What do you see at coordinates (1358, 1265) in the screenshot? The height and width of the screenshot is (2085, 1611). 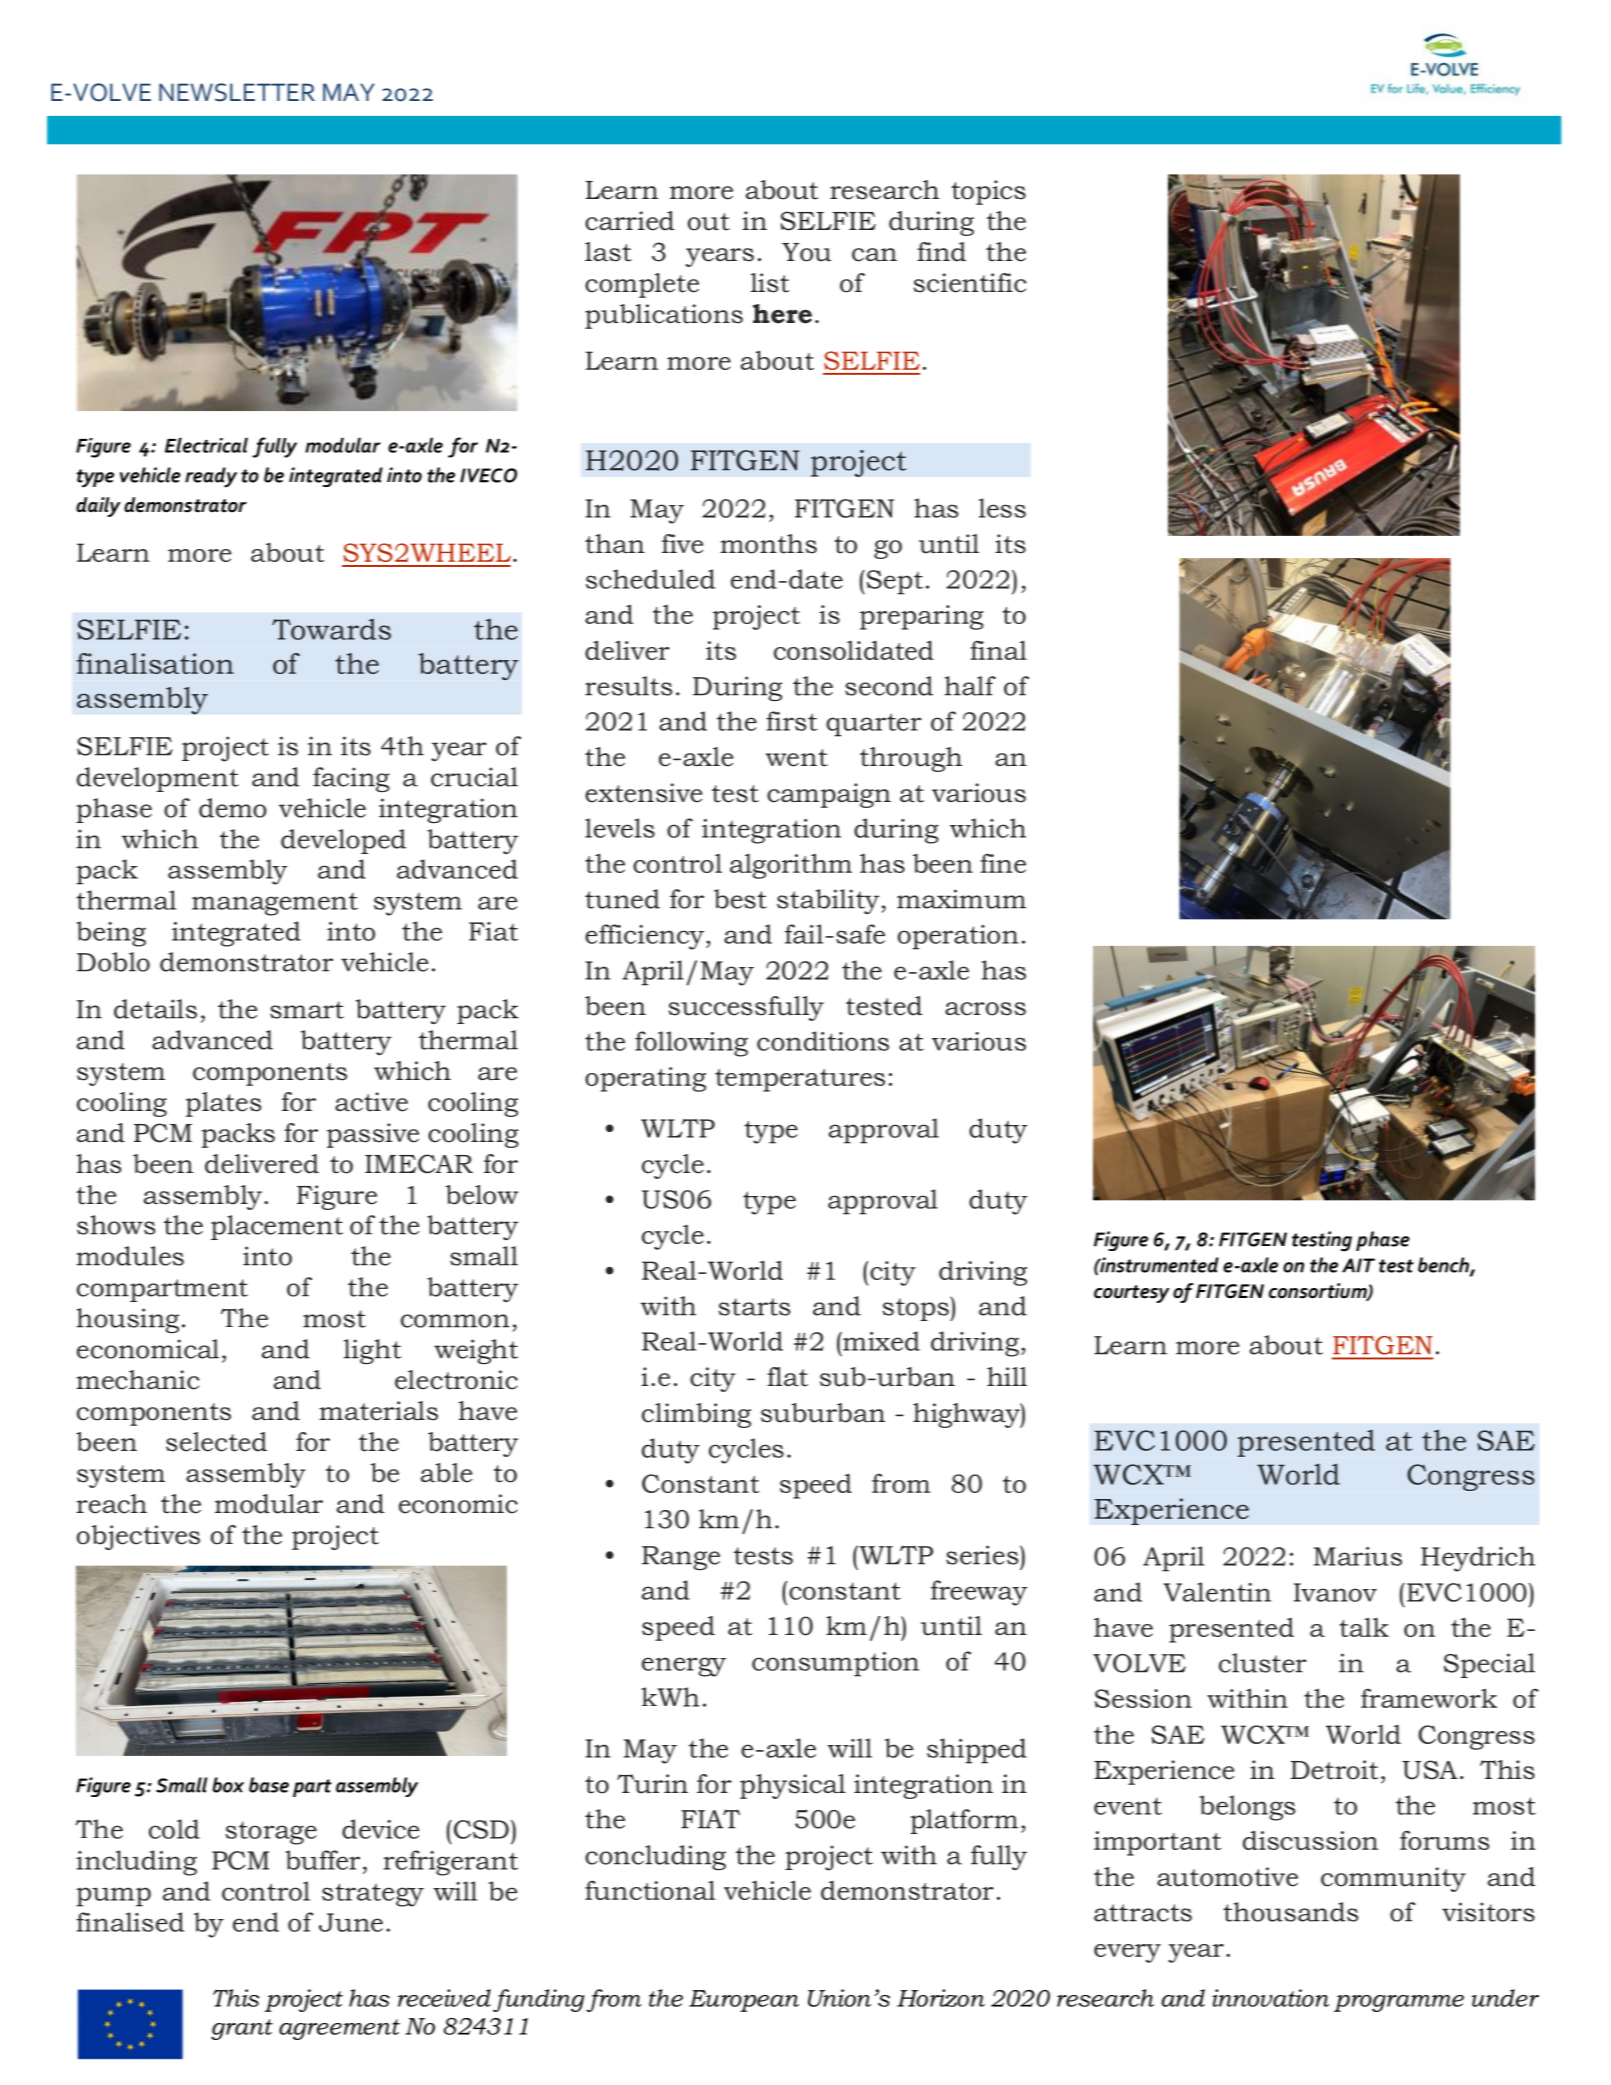 I see `AIT` at bounding box center [1358, 1265].
